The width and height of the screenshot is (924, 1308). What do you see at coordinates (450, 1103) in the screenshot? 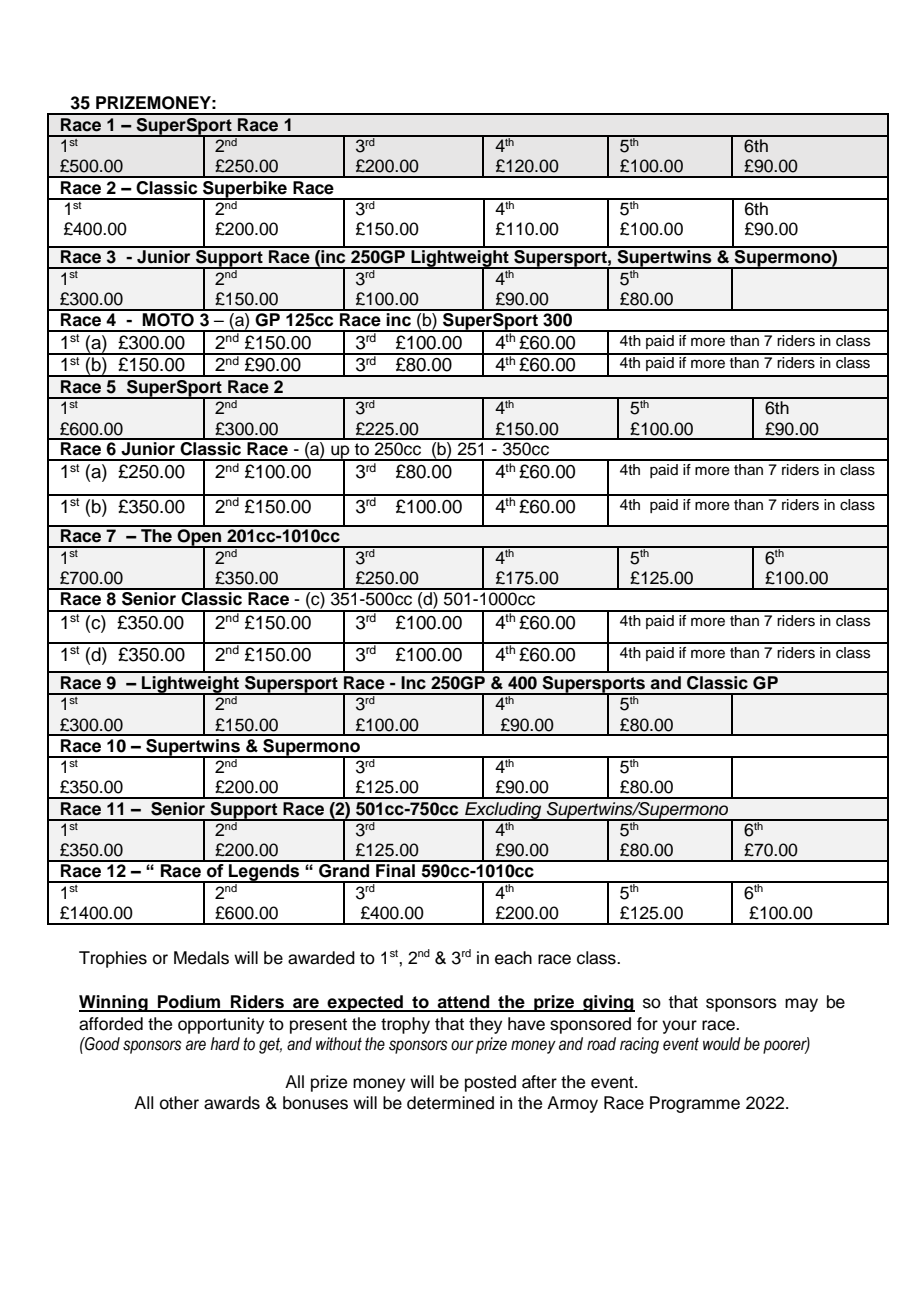
I see `determined` at bounding box center [450, 1103].
